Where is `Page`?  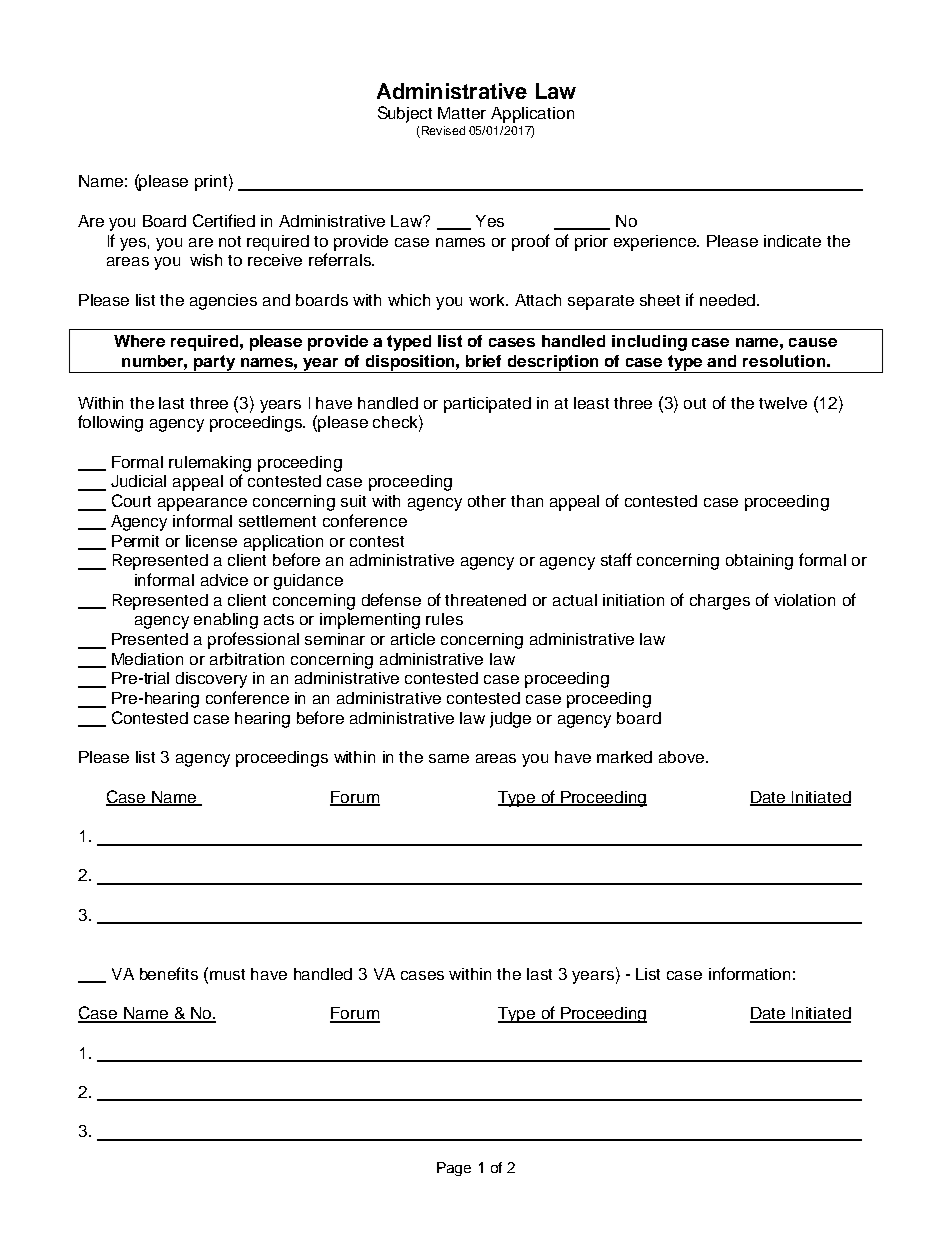
Page is located at coordinates (454, 1169).
